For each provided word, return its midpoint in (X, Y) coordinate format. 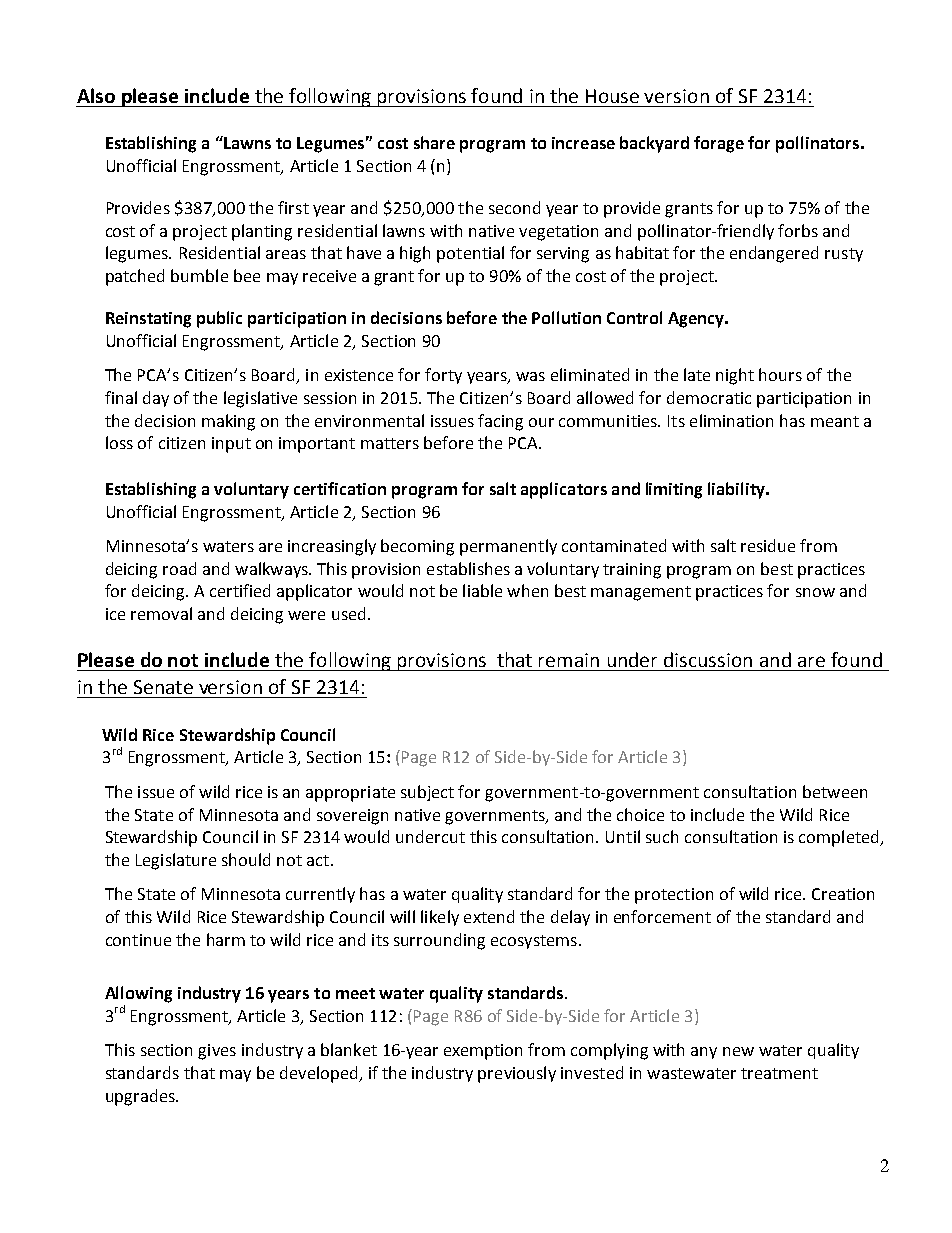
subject (427, 793)
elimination (731, 420)
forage (719, 144)
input (231, 445)
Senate (163, 687)
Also (96, 95)
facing (500, 422)
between (835, 791)
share (434, 142)
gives (217, 1052)
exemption (483, 1052)
